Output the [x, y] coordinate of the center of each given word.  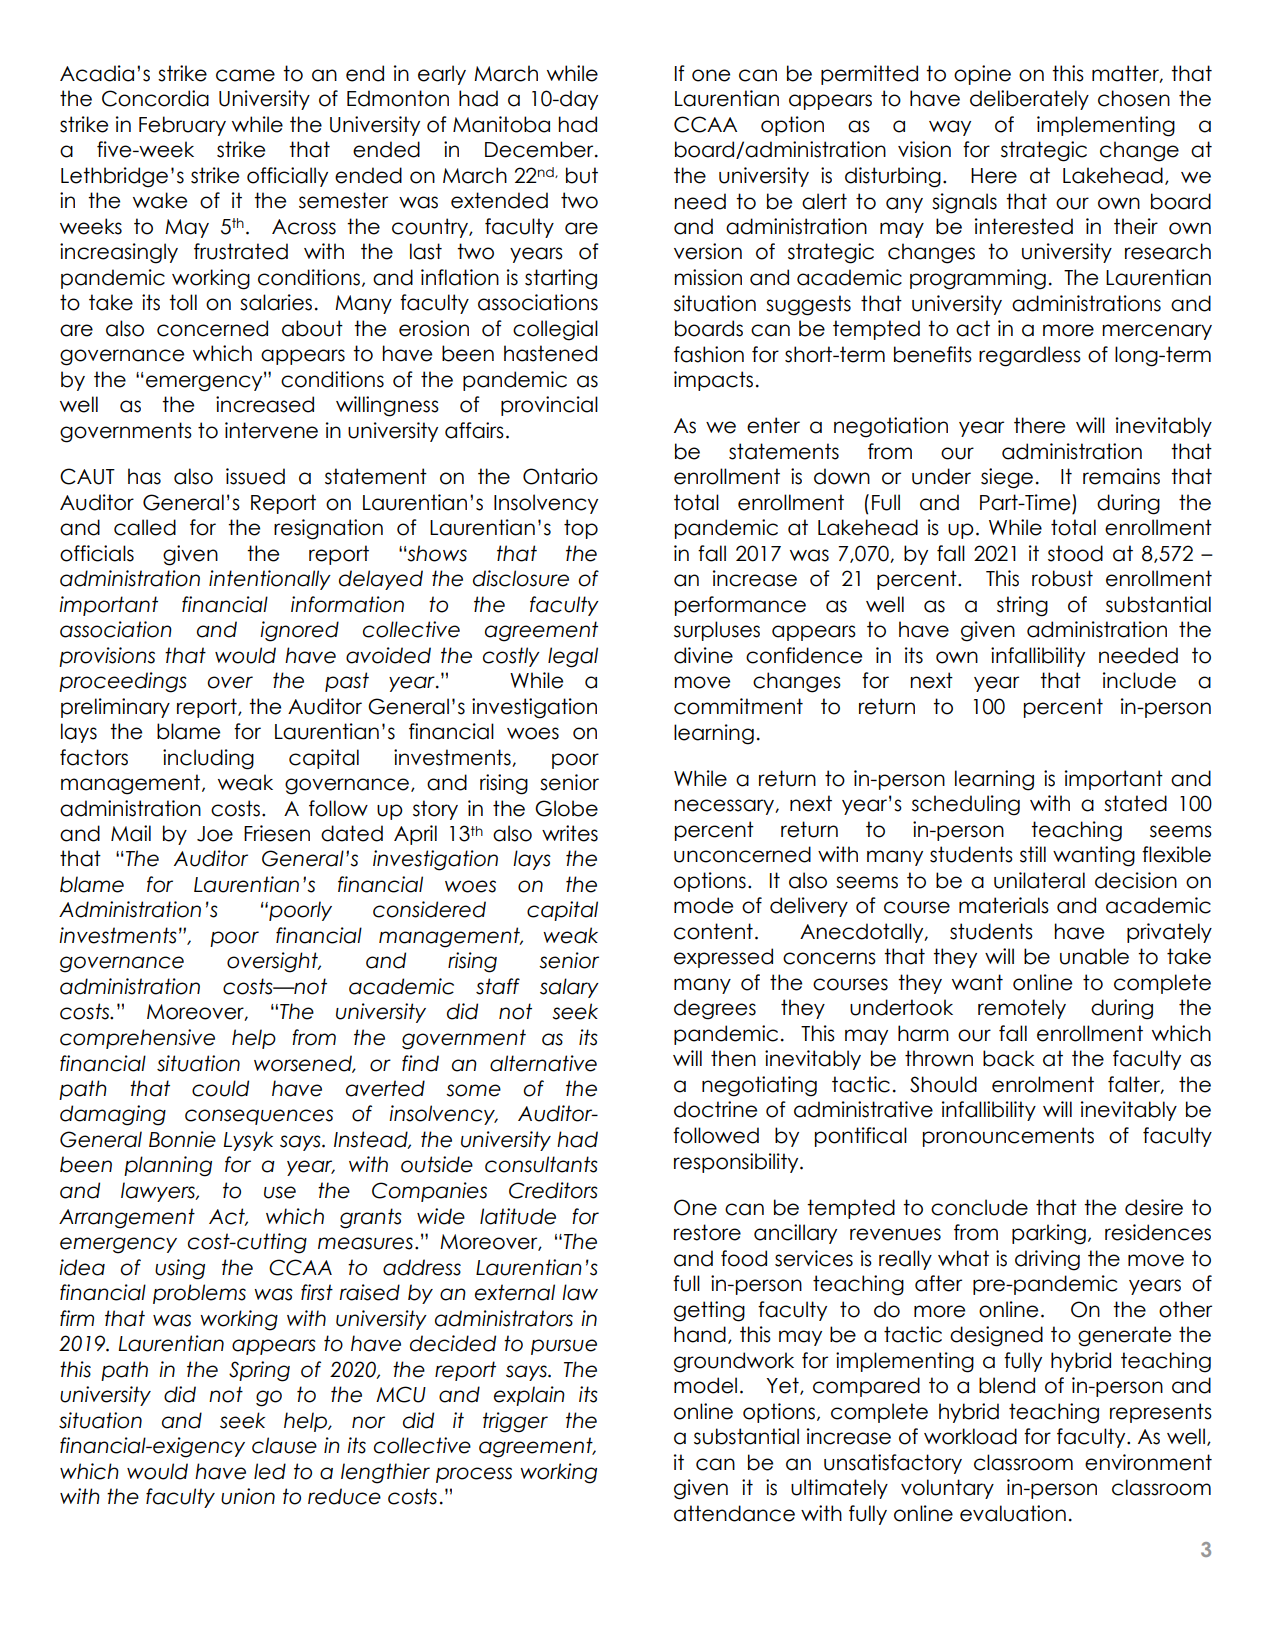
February [182, 126]
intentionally [270, 580]
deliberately [1029, 100]
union [248, 1496]
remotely [1022, 1009]
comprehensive [137, 1039]
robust [1062, 578]
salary [569, 988]
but [582, 175]
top [581, 529]
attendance [734, 1513]
